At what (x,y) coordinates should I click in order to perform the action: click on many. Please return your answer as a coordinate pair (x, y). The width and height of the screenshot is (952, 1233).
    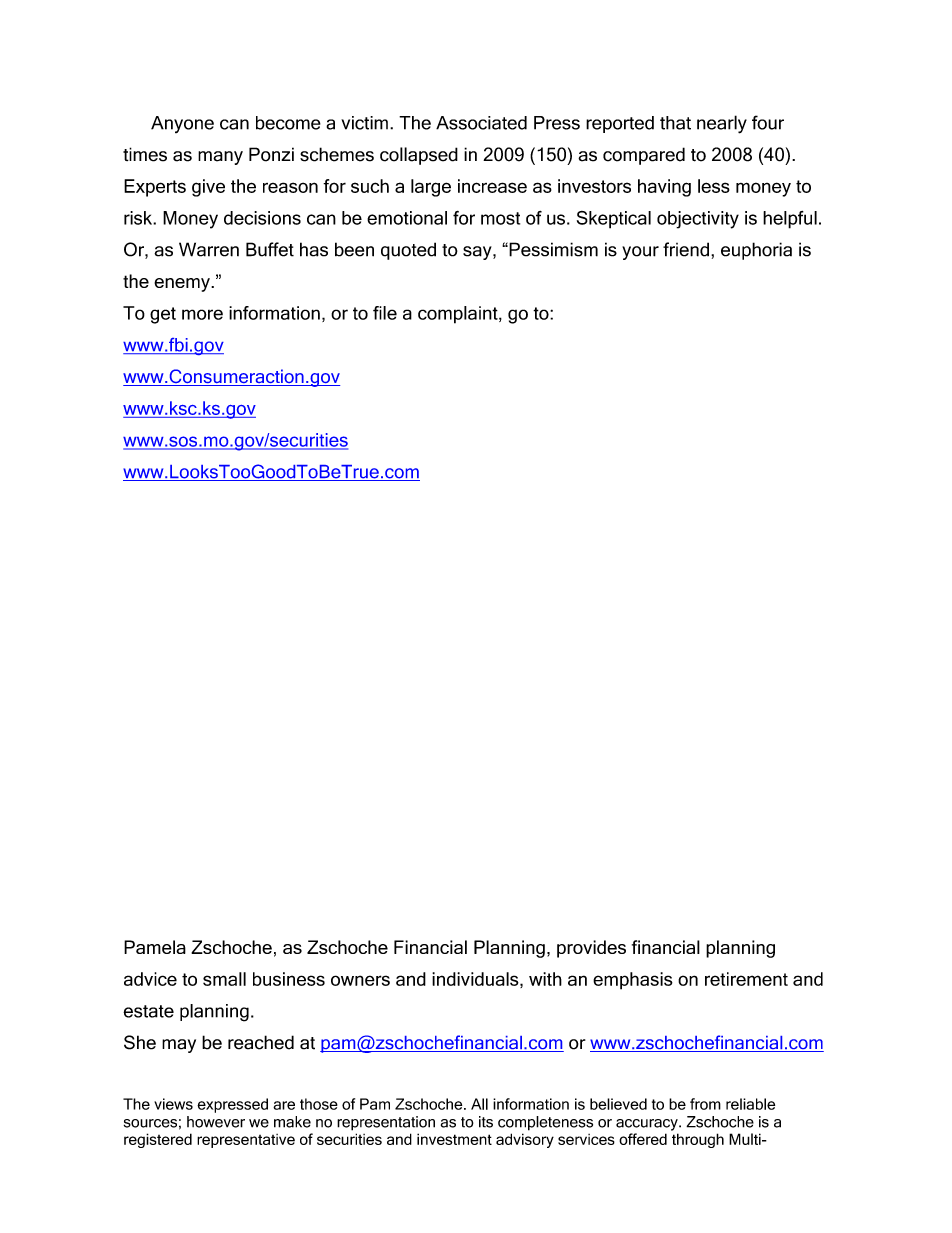
    Looking at the image, I should click on (220, 158).
